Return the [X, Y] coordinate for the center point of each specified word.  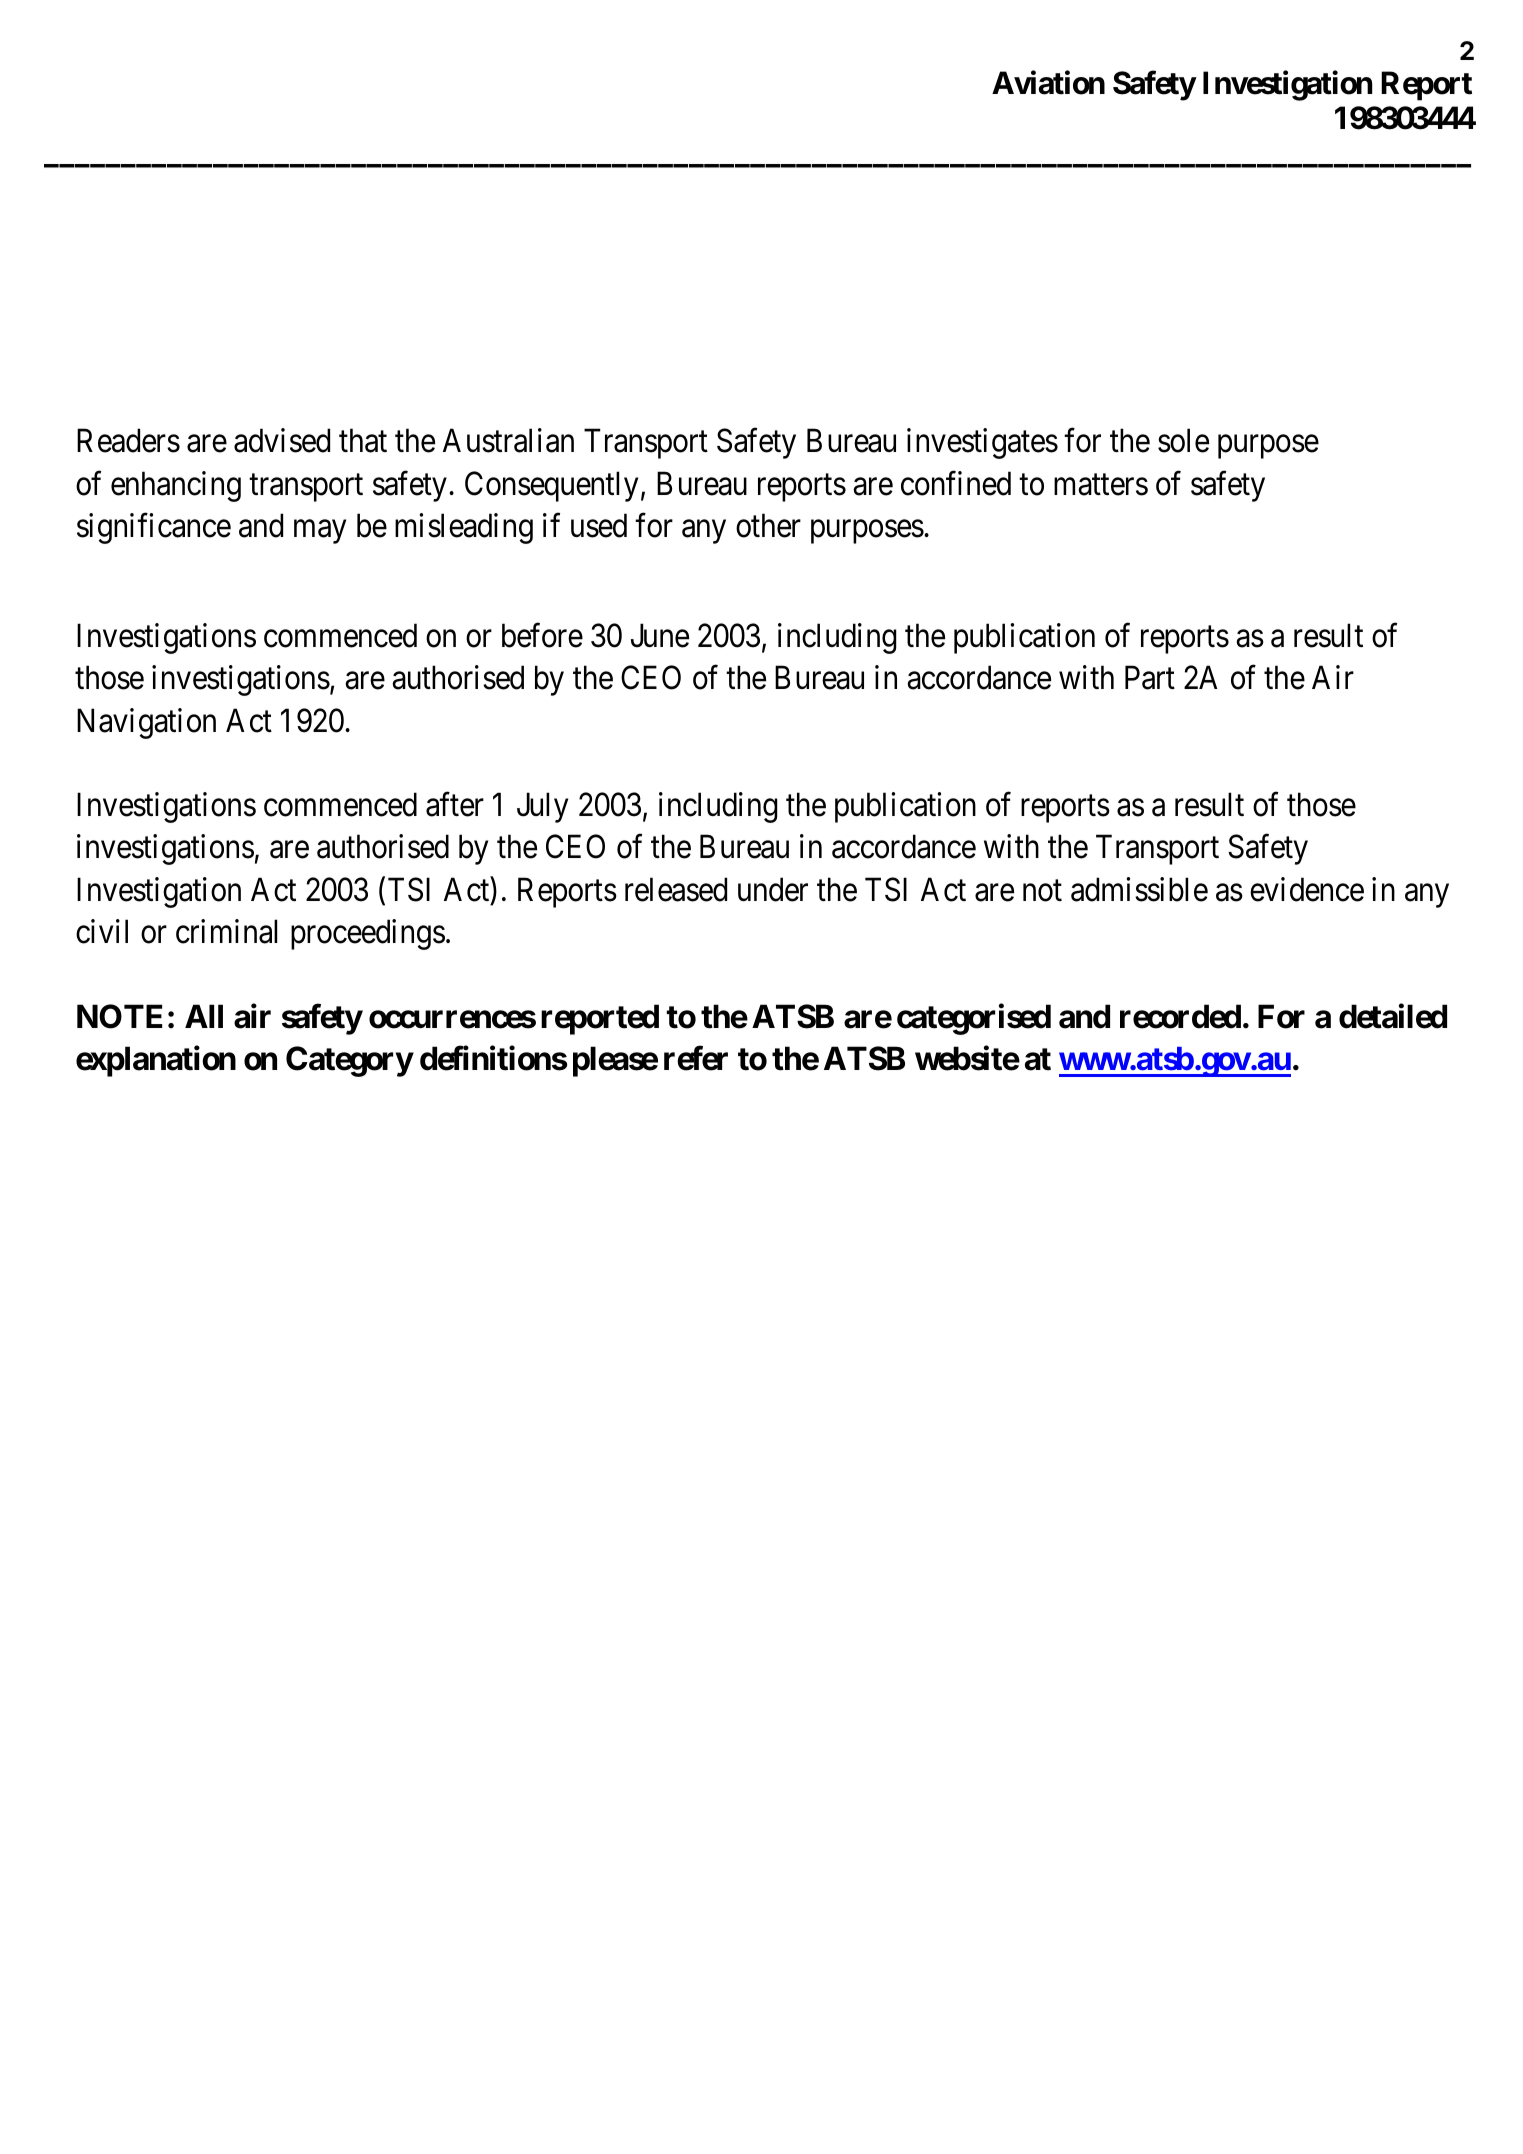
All [204, 1016]
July [542, 807]
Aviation [1048, 83]
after [455, 804]
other [768, 525]
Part [1150, 678]
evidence [1307, 889]
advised [282, 441]
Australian [508, 441]
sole [1183, 441]
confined [956, 483]
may [320, 532]
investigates [982, 444]
